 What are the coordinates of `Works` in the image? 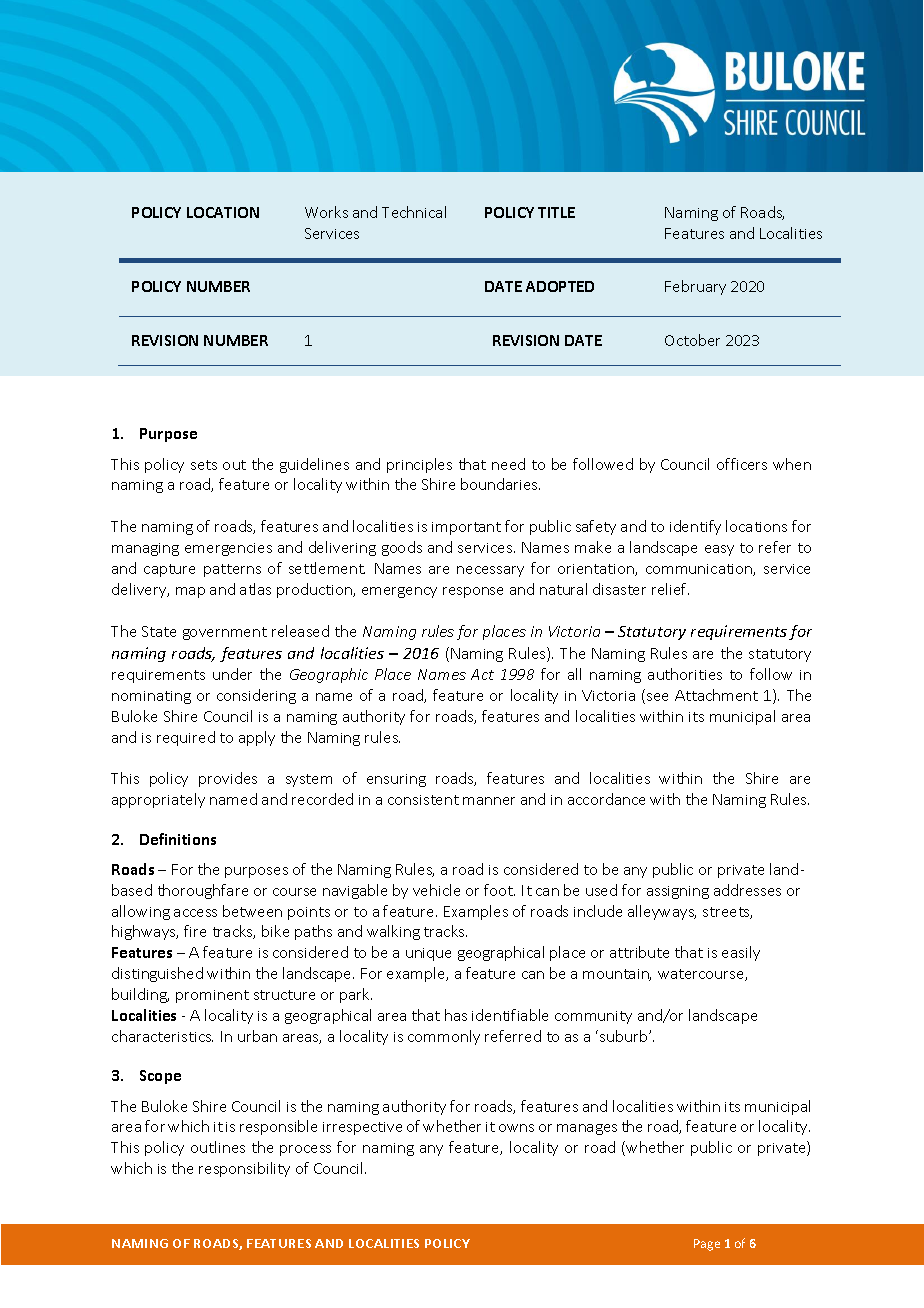 It's located at (326, 212).
